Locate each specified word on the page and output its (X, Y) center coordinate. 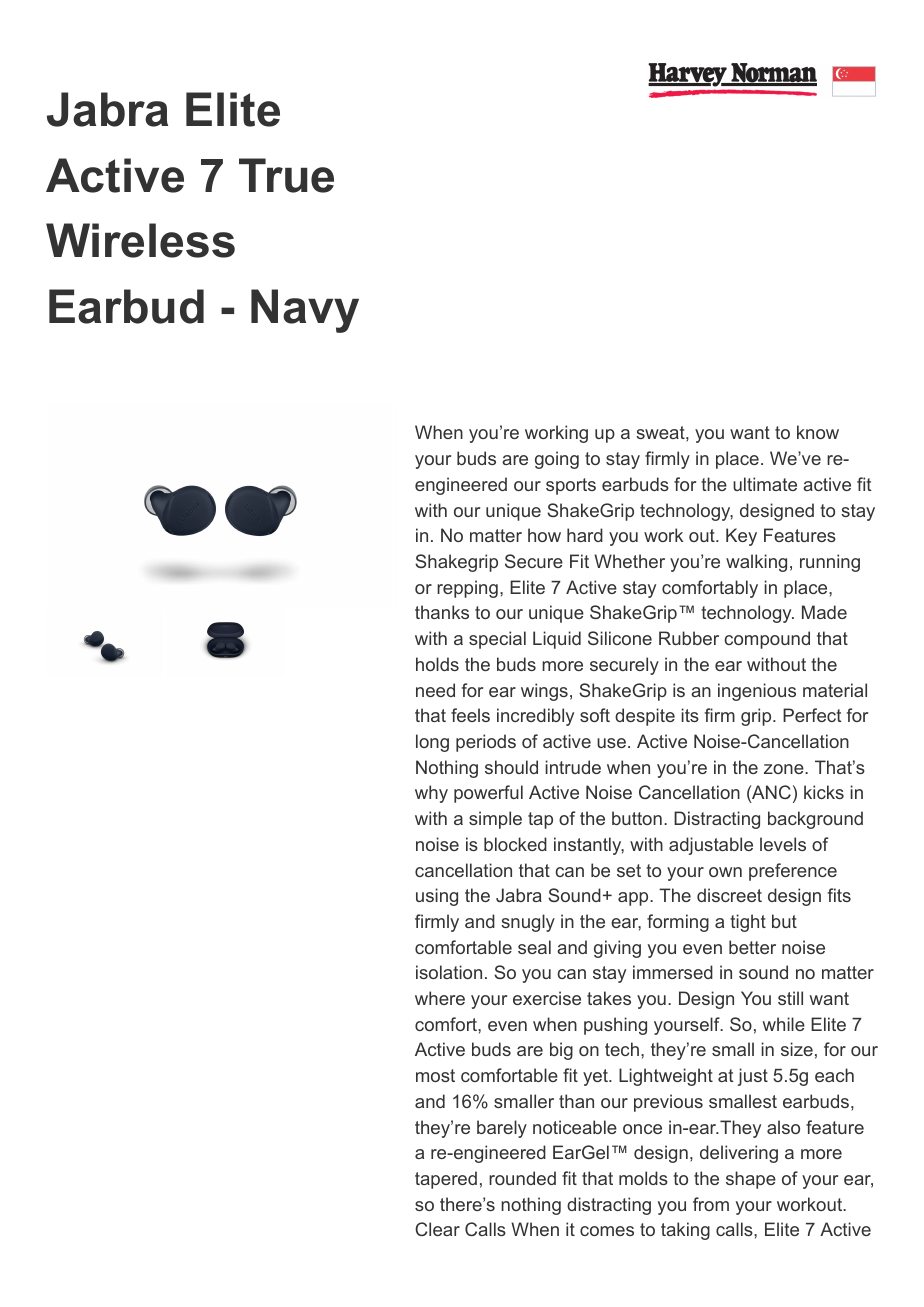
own (725, 872)
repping (467, 589)
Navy (305, 311)
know (818, 432)
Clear (437, 1229)
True (286, 175)
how (544, 535)
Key (741, 537)
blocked (515, 844)
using (437, 897)
